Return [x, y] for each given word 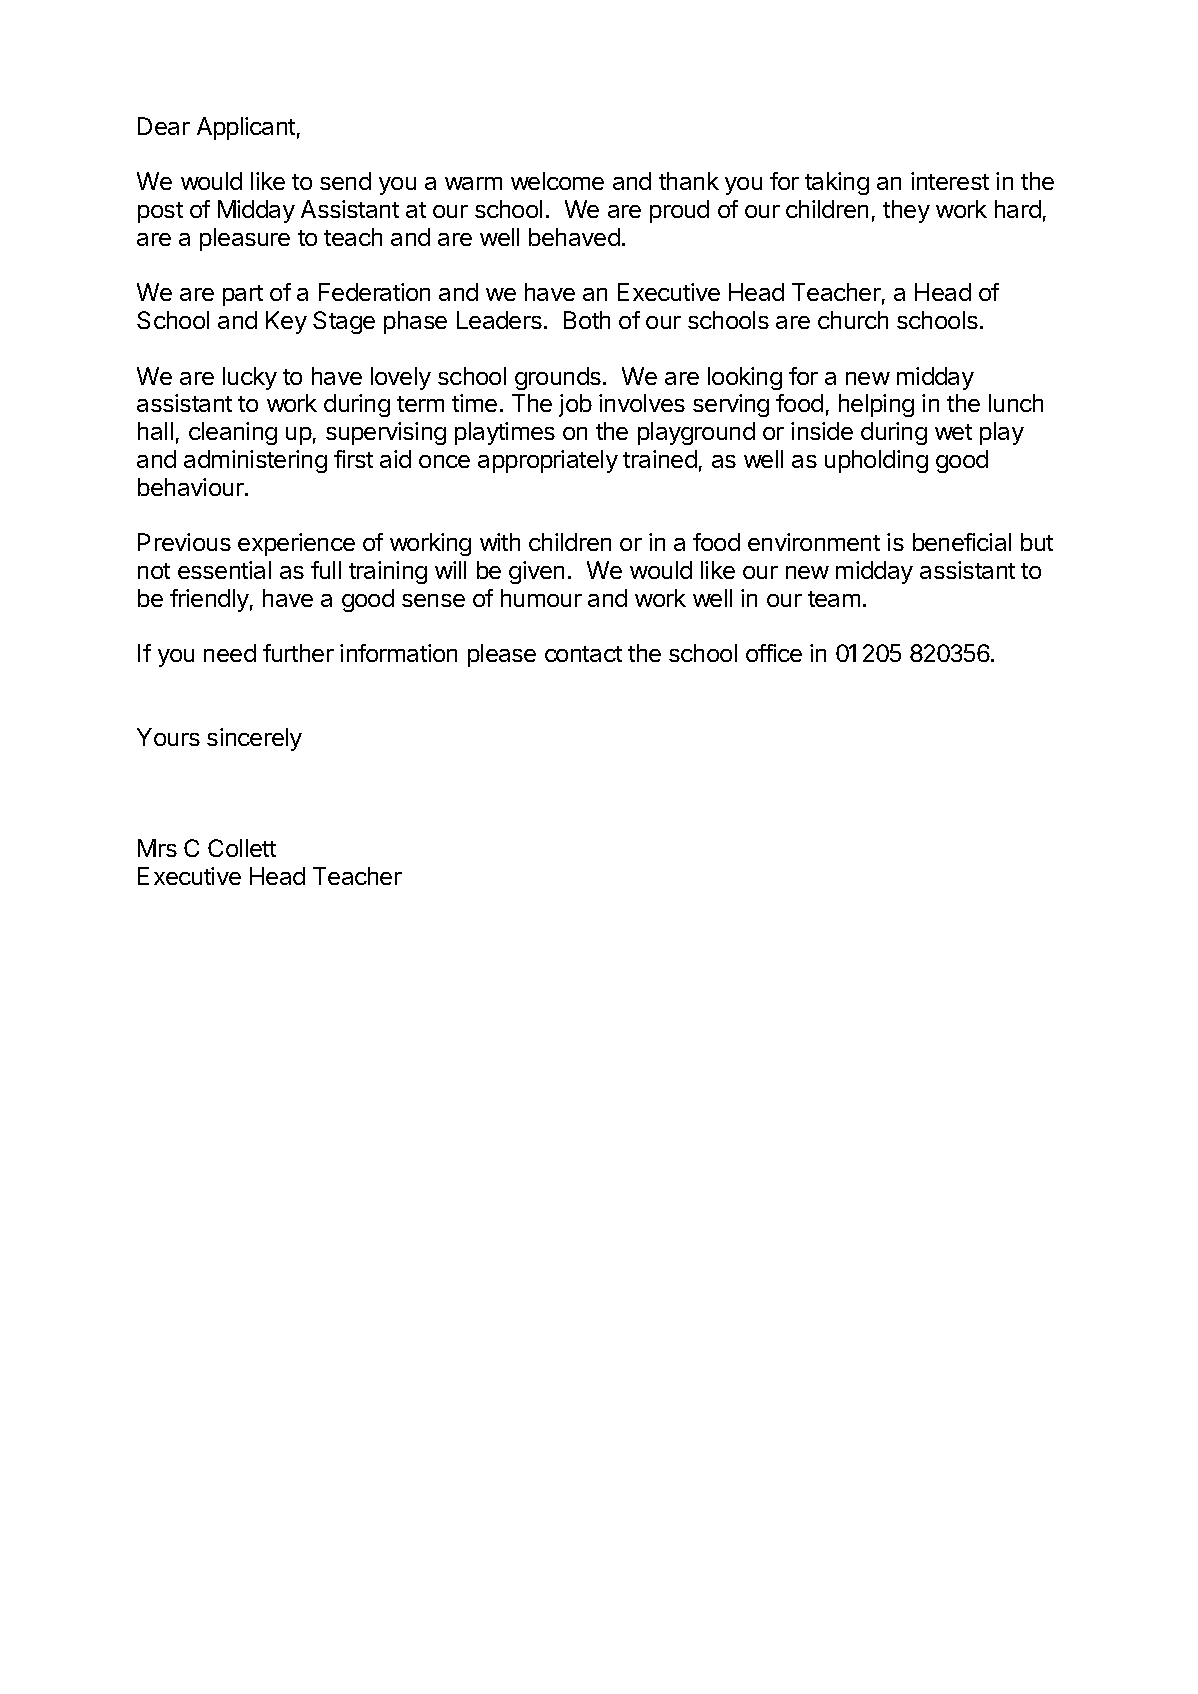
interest [950, 181]
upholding [876, 461]
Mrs [157, 848]
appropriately [548, 461]
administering [255, 461]
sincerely [254, 739]
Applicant [246, 128]
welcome [557, 181]
